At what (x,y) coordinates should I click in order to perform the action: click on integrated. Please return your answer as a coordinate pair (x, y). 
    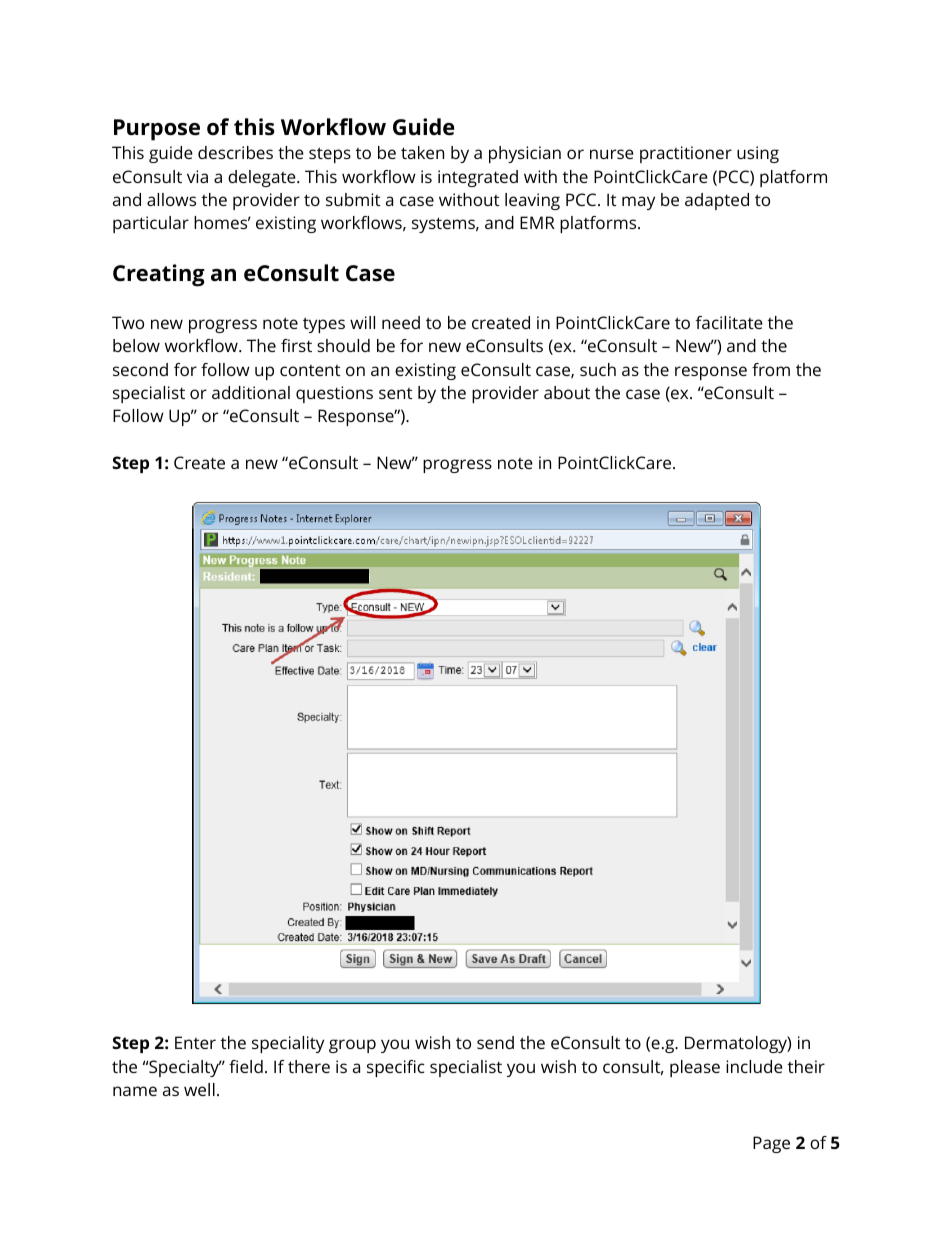
    Looking at the image, I should click on (478, 178).
